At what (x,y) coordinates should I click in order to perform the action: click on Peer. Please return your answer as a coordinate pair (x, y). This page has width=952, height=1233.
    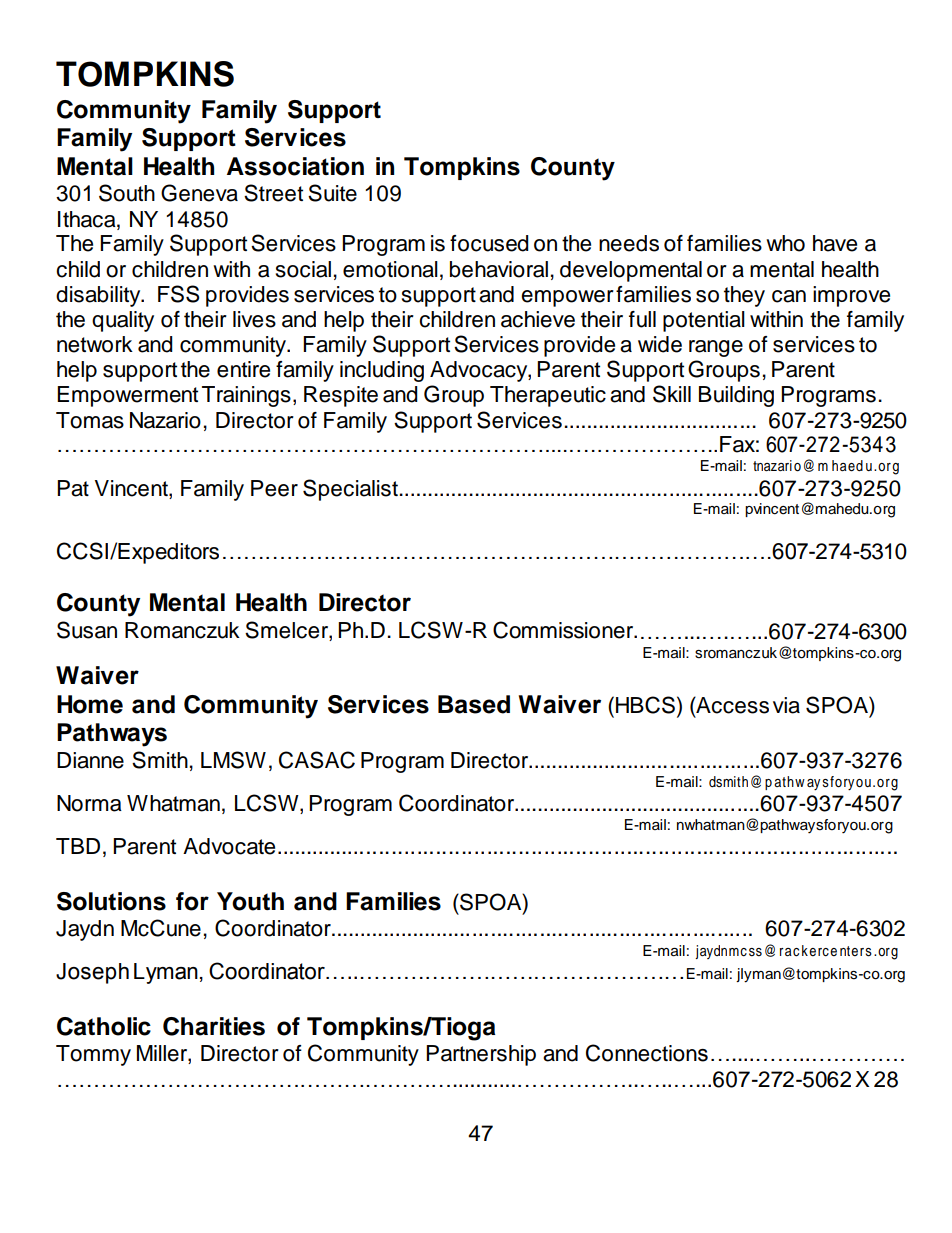
    Looking at the image, I should click on (274, 488).
